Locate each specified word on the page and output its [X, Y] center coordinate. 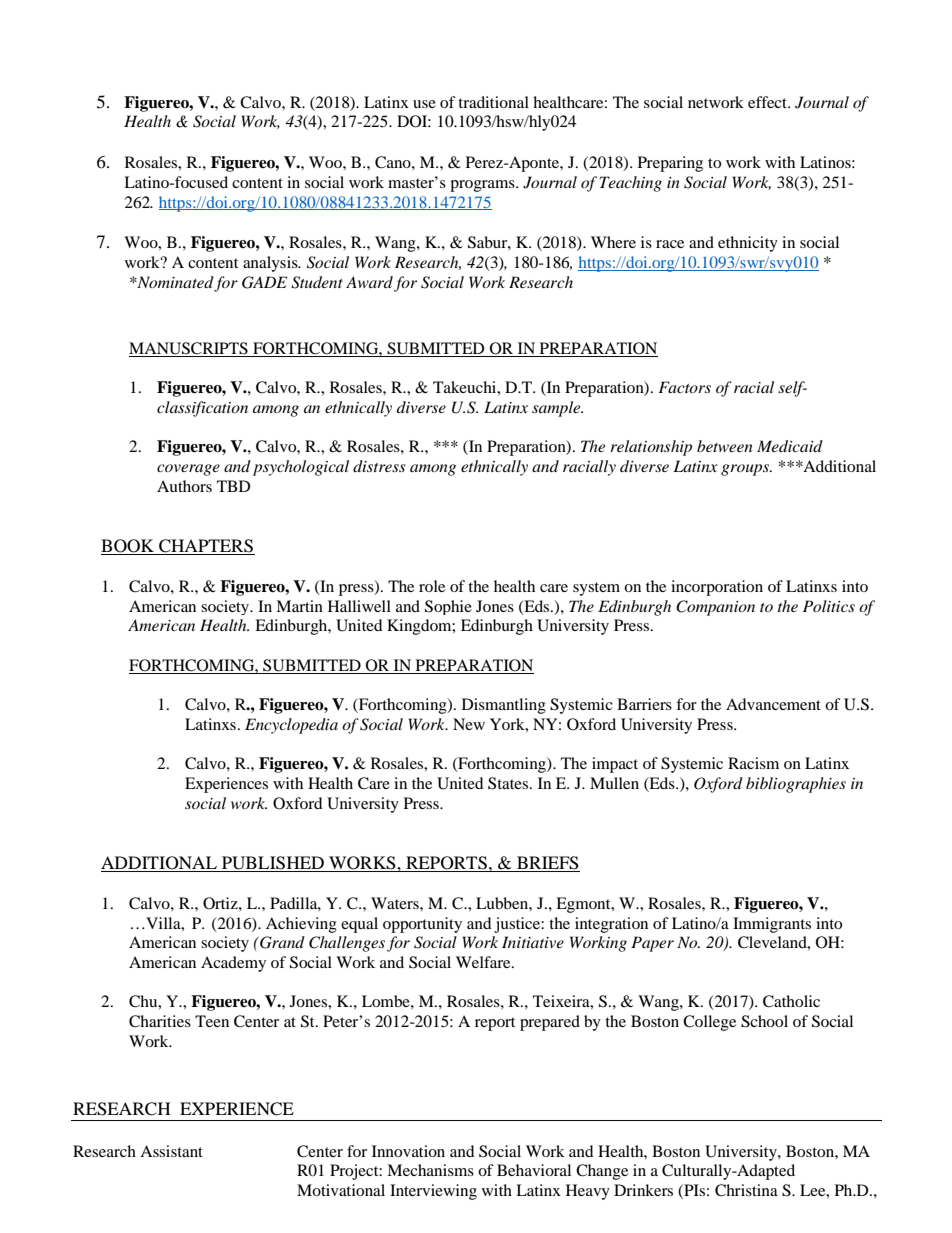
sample [557, 409]
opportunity [422, 925]
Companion [715, 608]
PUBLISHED [273, 864]
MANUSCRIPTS [189, 349]
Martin [299, 606]
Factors [684, 387]
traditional [493, 102]
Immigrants [772, 925]
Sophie [448, 607]
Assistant [171, 1151]
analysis [271, 264]
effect [769, 102]
